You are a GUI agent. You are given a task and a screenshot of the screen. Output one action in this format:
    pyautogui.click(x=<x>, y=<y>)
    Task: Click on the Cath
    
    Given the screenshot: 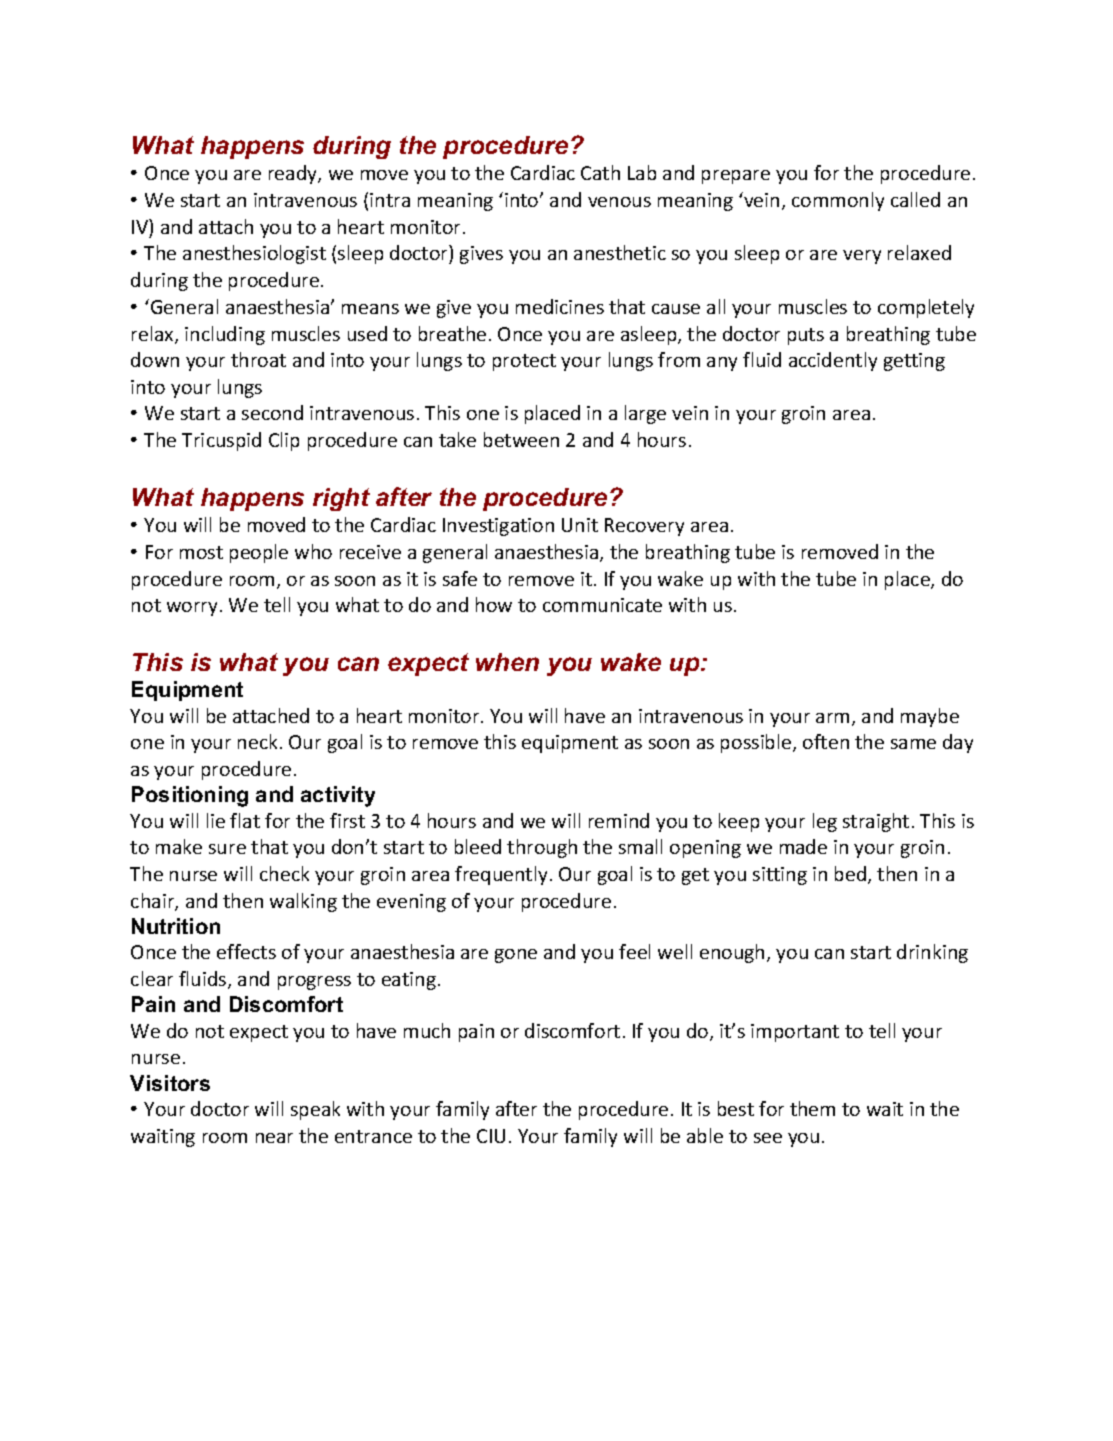 What is the action you would take?
    pyautogui.click(x=600, y=172)
